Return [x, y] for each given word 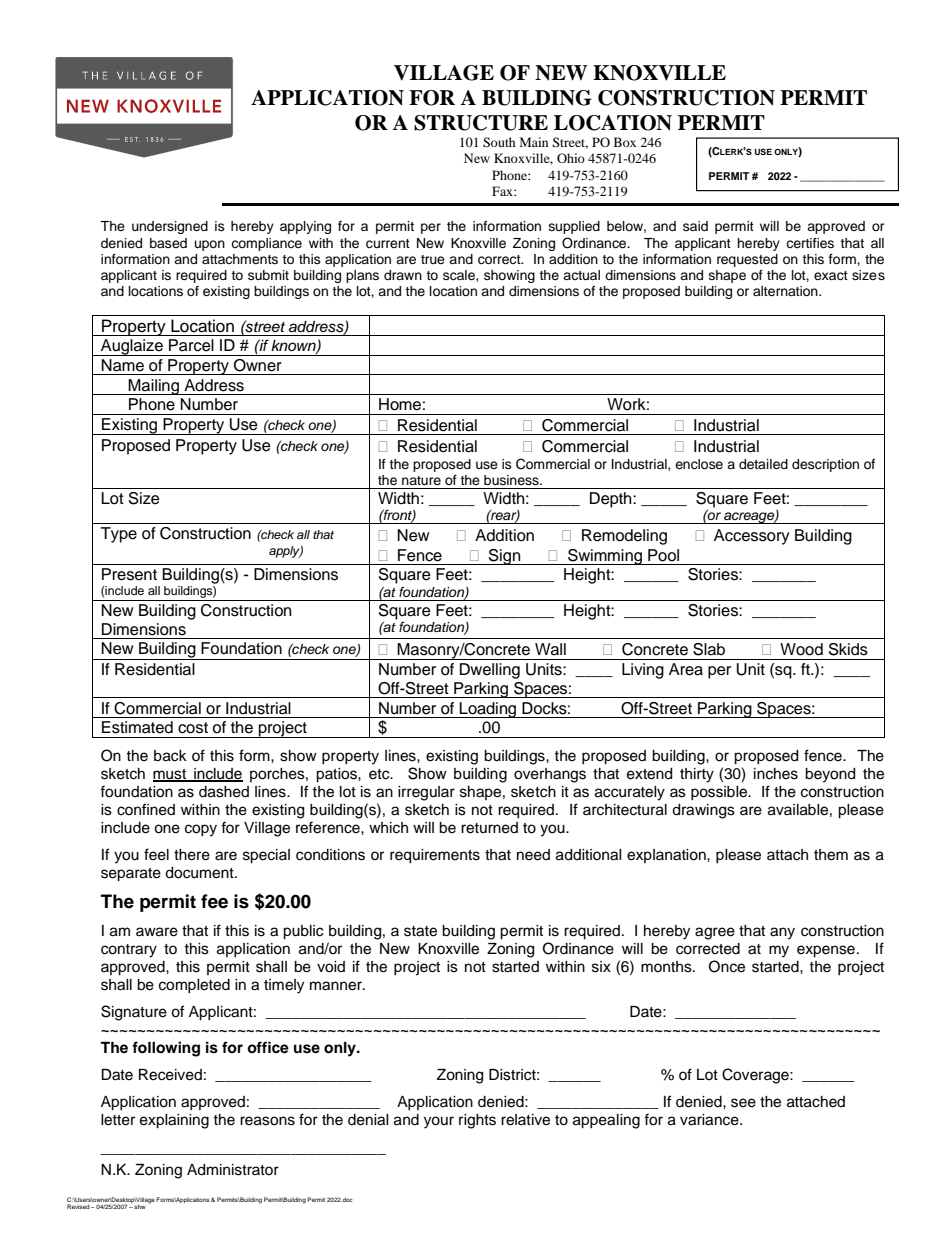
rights [477, 1121]
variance [710, 1120]
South [499, 142]
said [695, 226]
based [168, 243]
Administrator [233, 1170]
